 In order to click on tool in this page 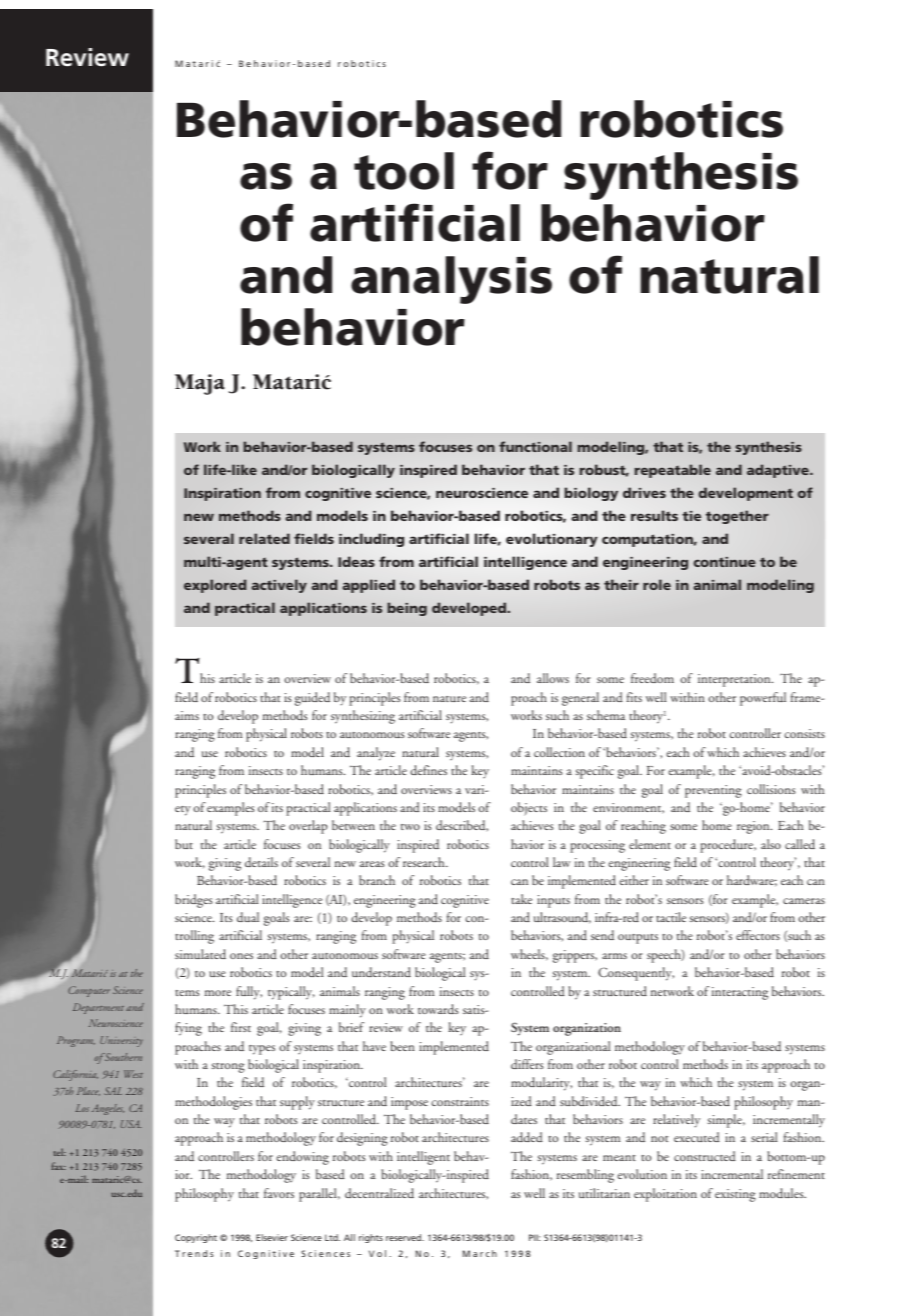, I will do `click(404, 171)`.
